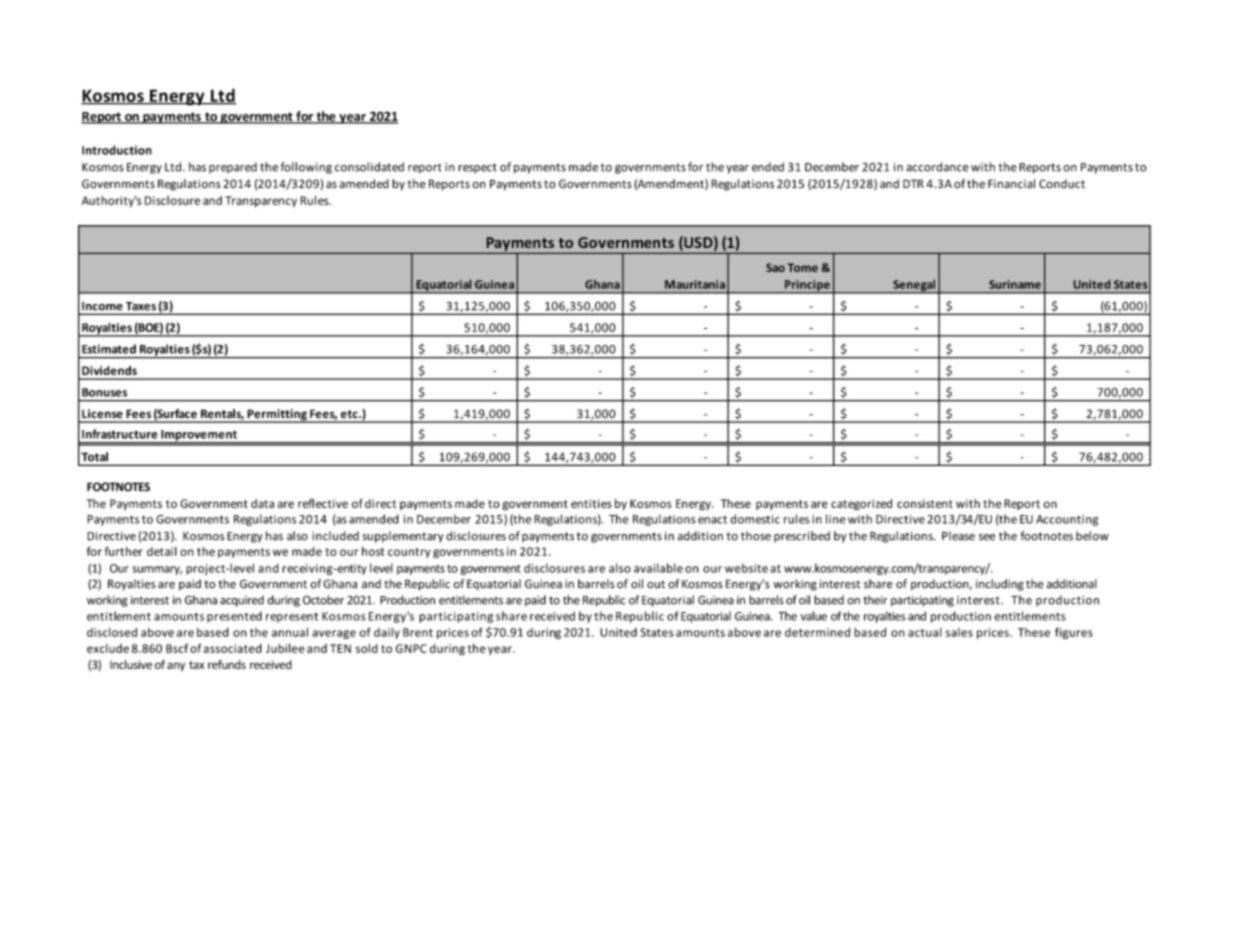  Describe the element at coordinates (959, 632) in the screenshot. I see `sales` at that location.
